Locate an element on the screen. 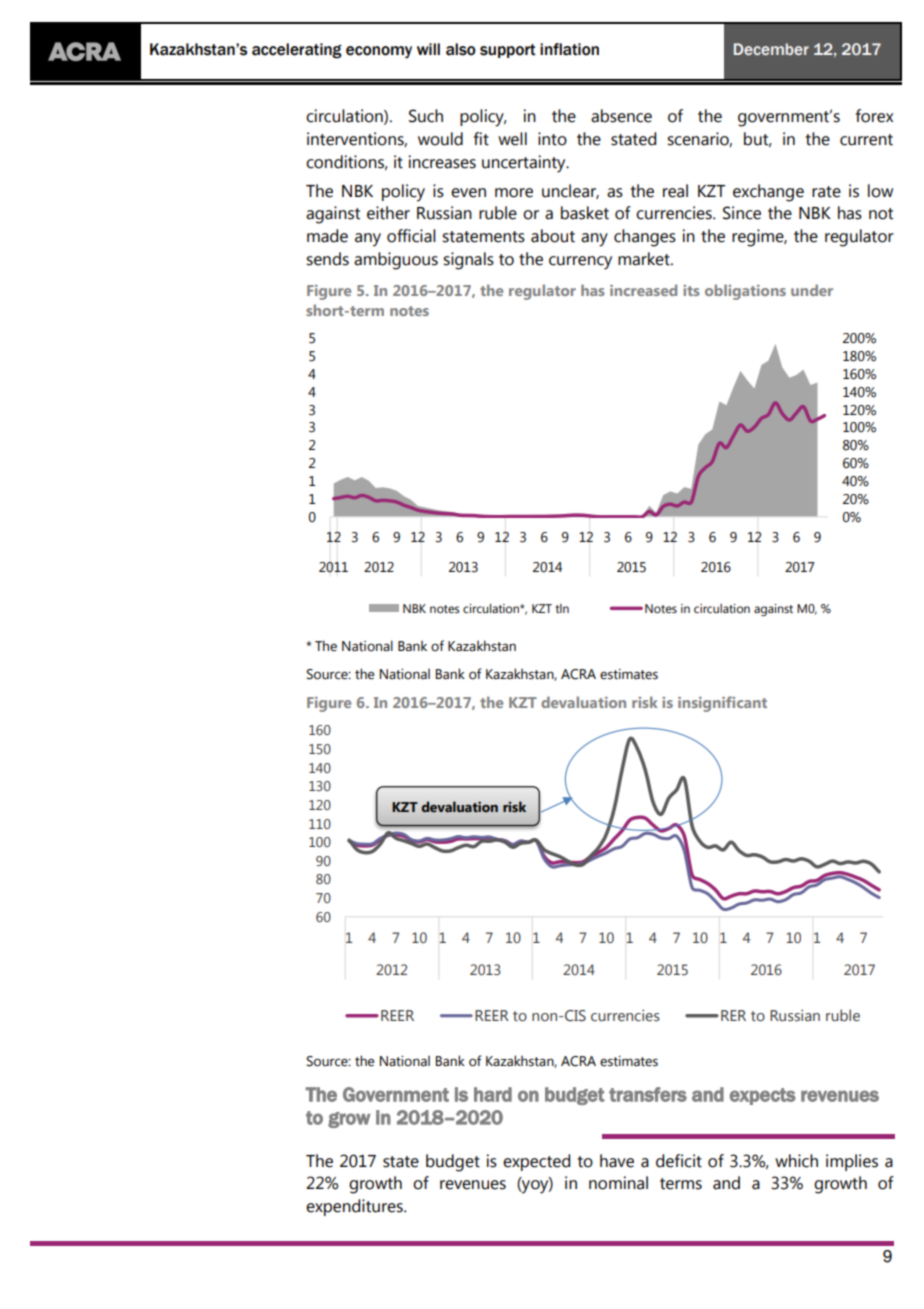 The image size is (924, 1309). its is located at coordinates (691, 290).
